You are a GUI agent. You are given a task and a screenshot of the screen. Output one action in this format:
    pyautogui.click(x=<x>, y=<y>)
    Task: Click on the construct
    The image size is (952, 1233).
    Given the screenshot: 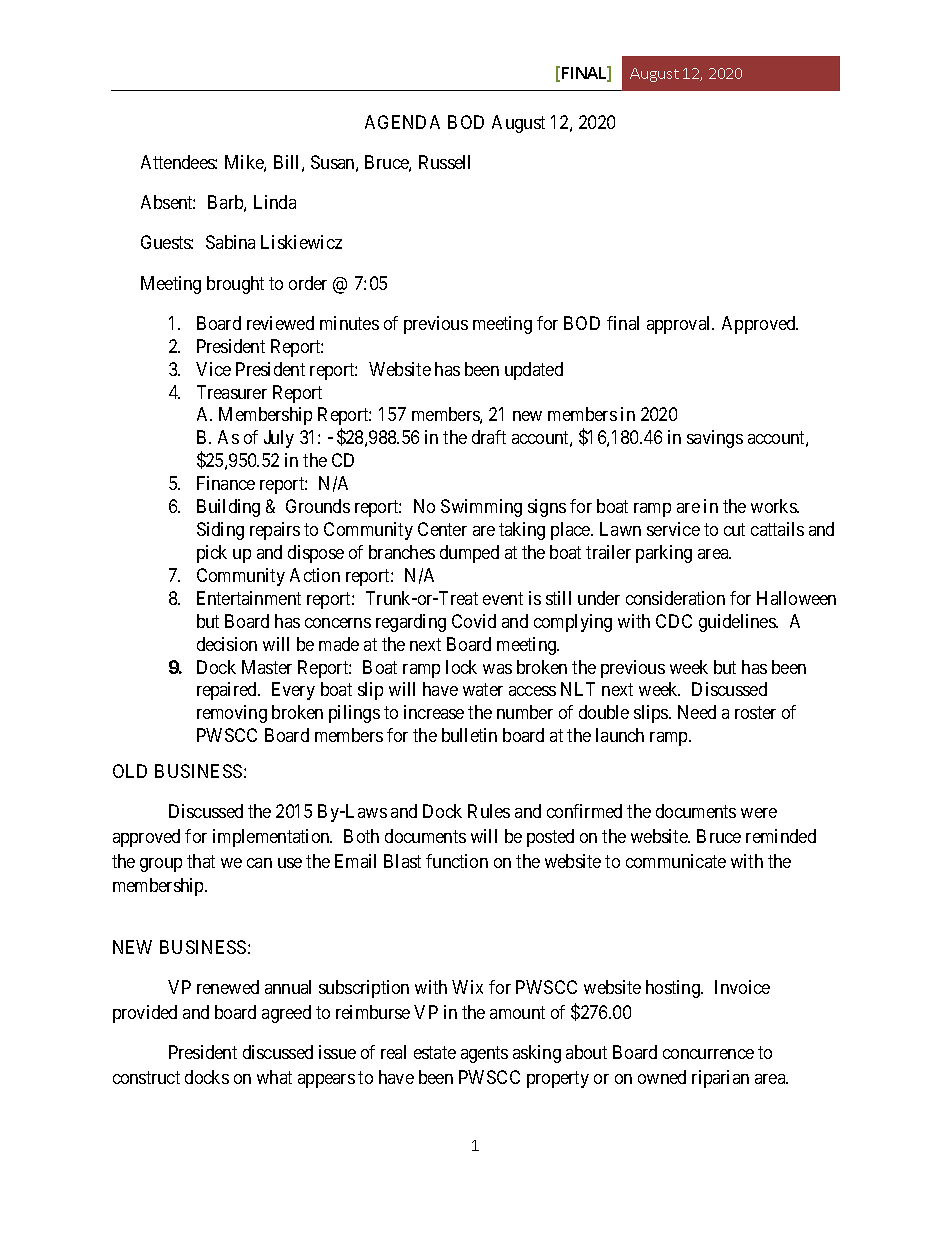 What is the action you would take?
    pyautogui.click(x=146, y=1077)
